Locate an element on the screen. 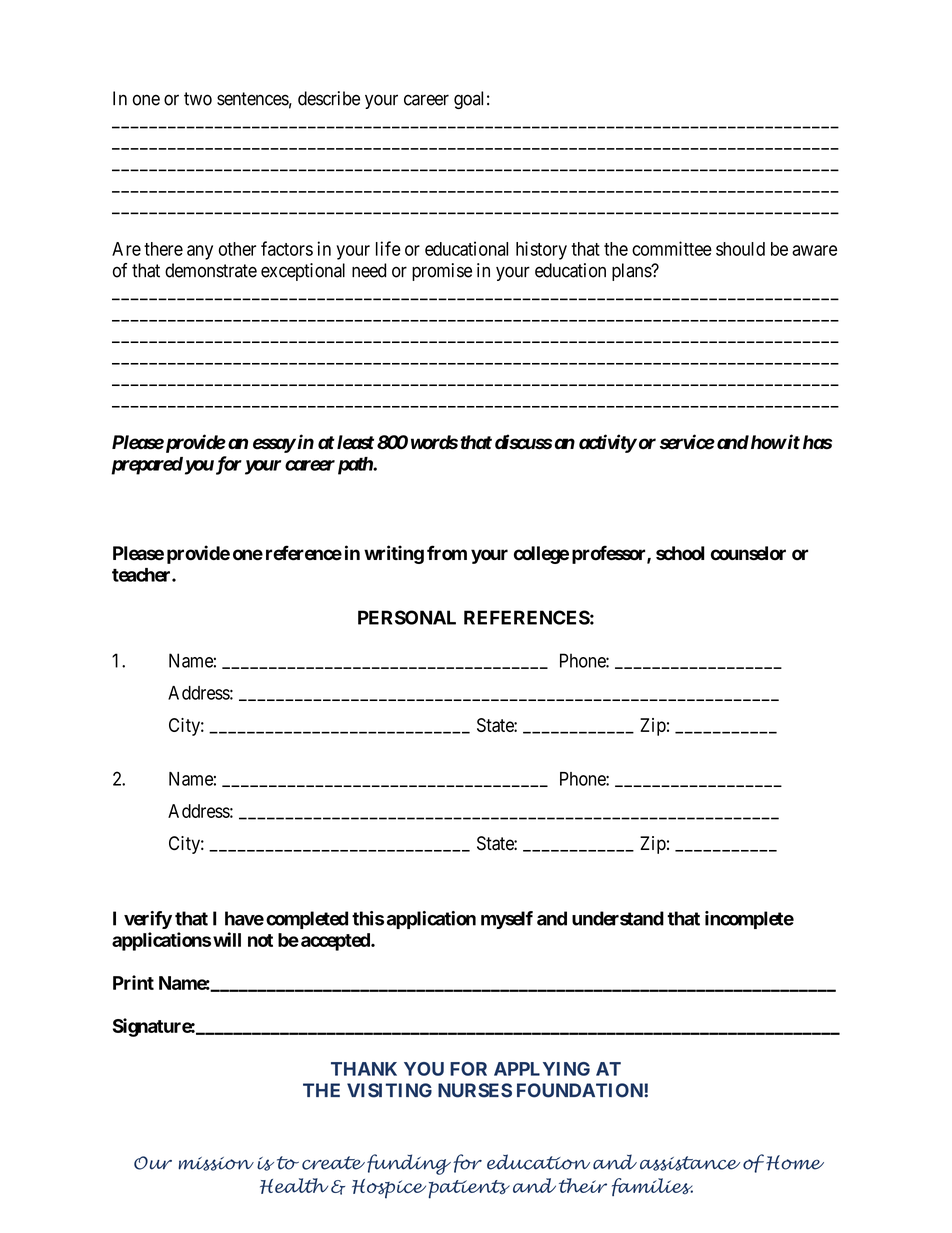  families is located at coordinates (652, 1187).
